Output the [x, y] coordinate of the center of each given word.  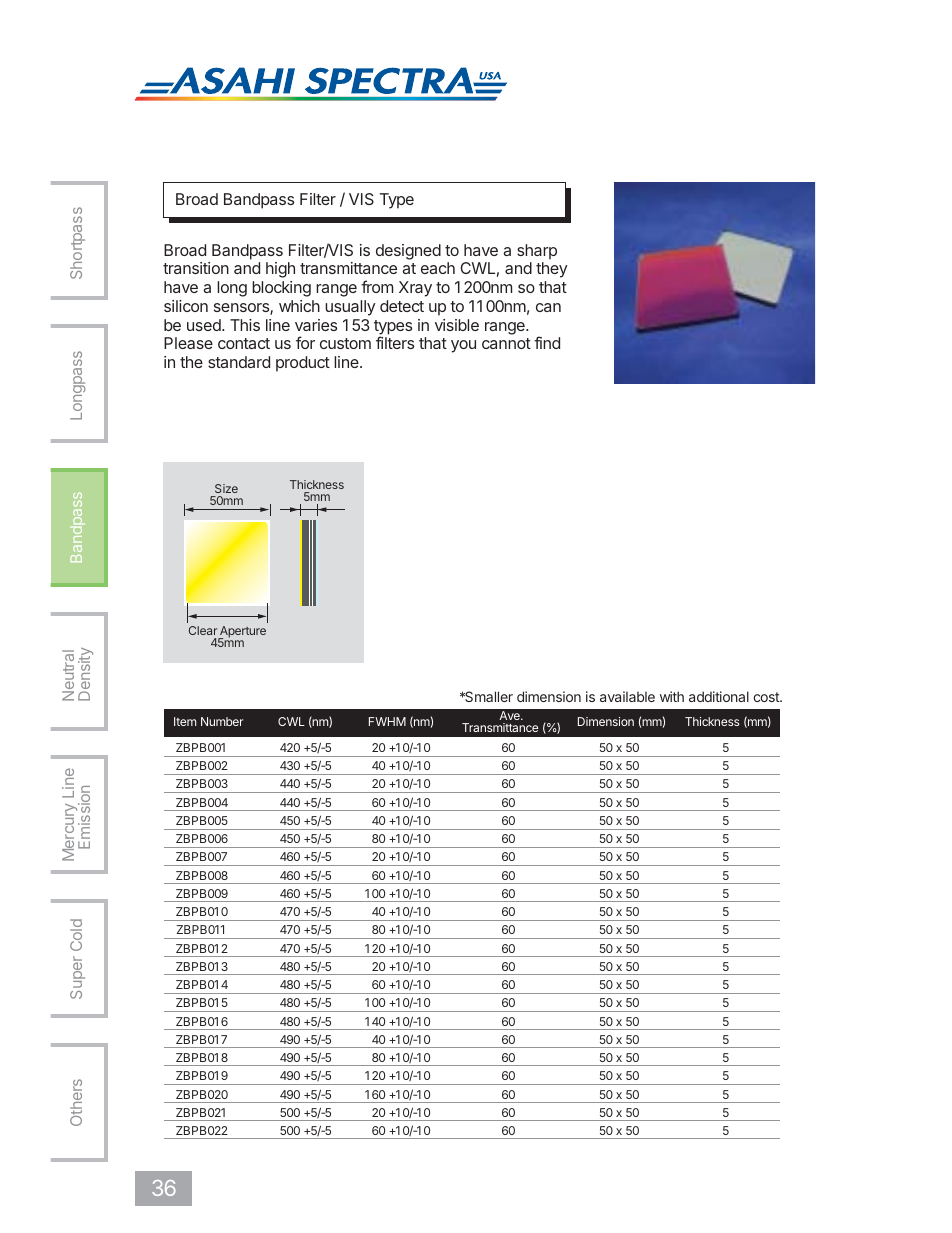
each [438, 268]
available [627, 696]
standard [239, 362]
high [280, 270]
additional [719, 696]
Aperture [242, 633]
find [547, 342]
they [552, 270]
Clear [203, 630]
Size [226, 488]
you [463, 346]
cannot [506, 343]
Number [222, 721]
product [303, 364]
